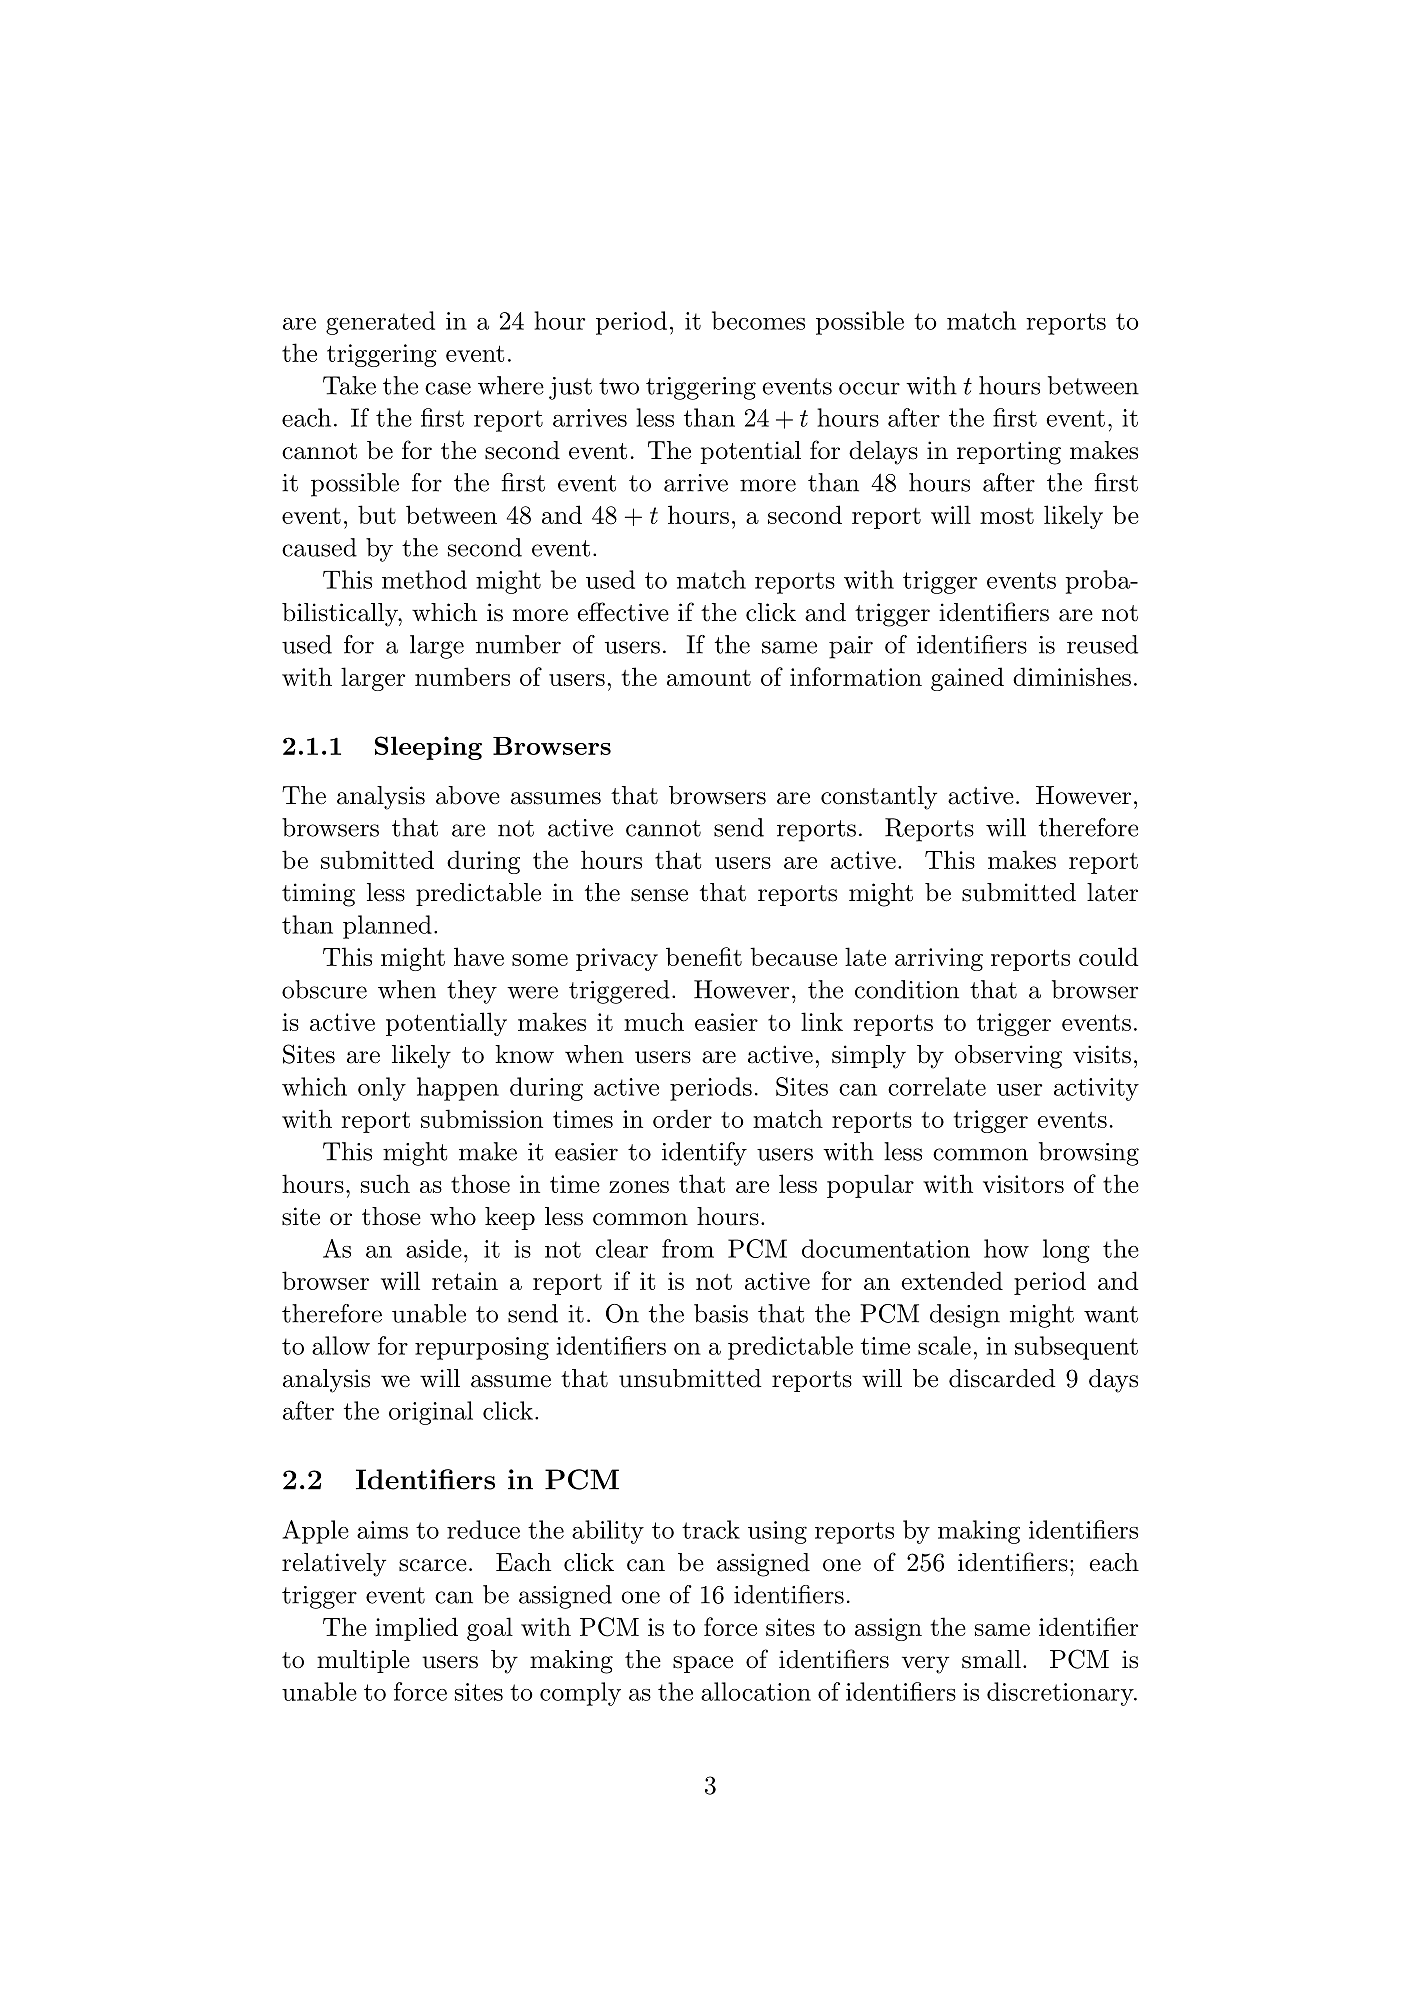  What do you see at coordinates (709, 678) in the screenshot?
I see `amount` at bounding box center [709, 678].
